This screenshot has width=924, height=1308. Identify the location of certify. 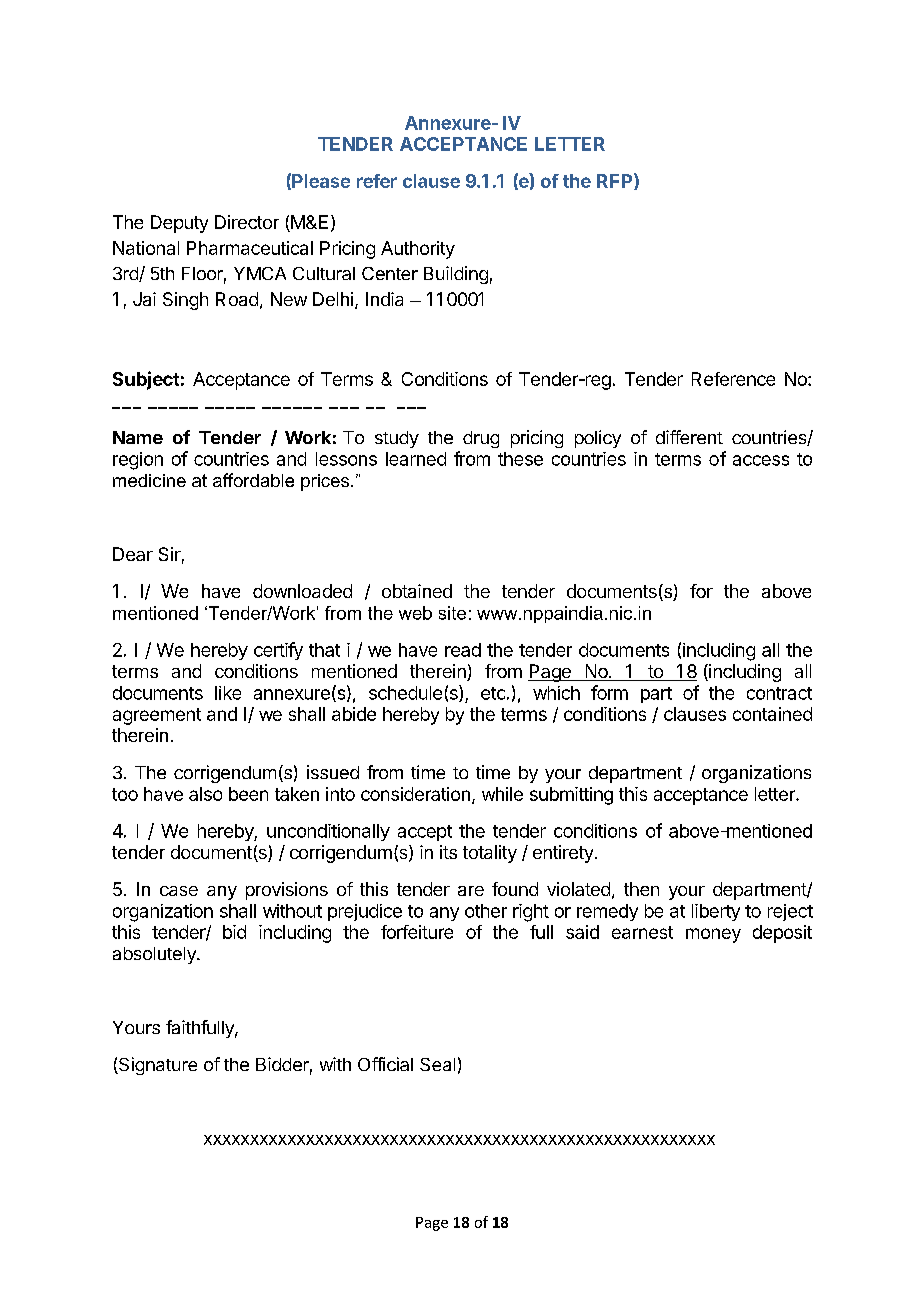
(278, 651).
